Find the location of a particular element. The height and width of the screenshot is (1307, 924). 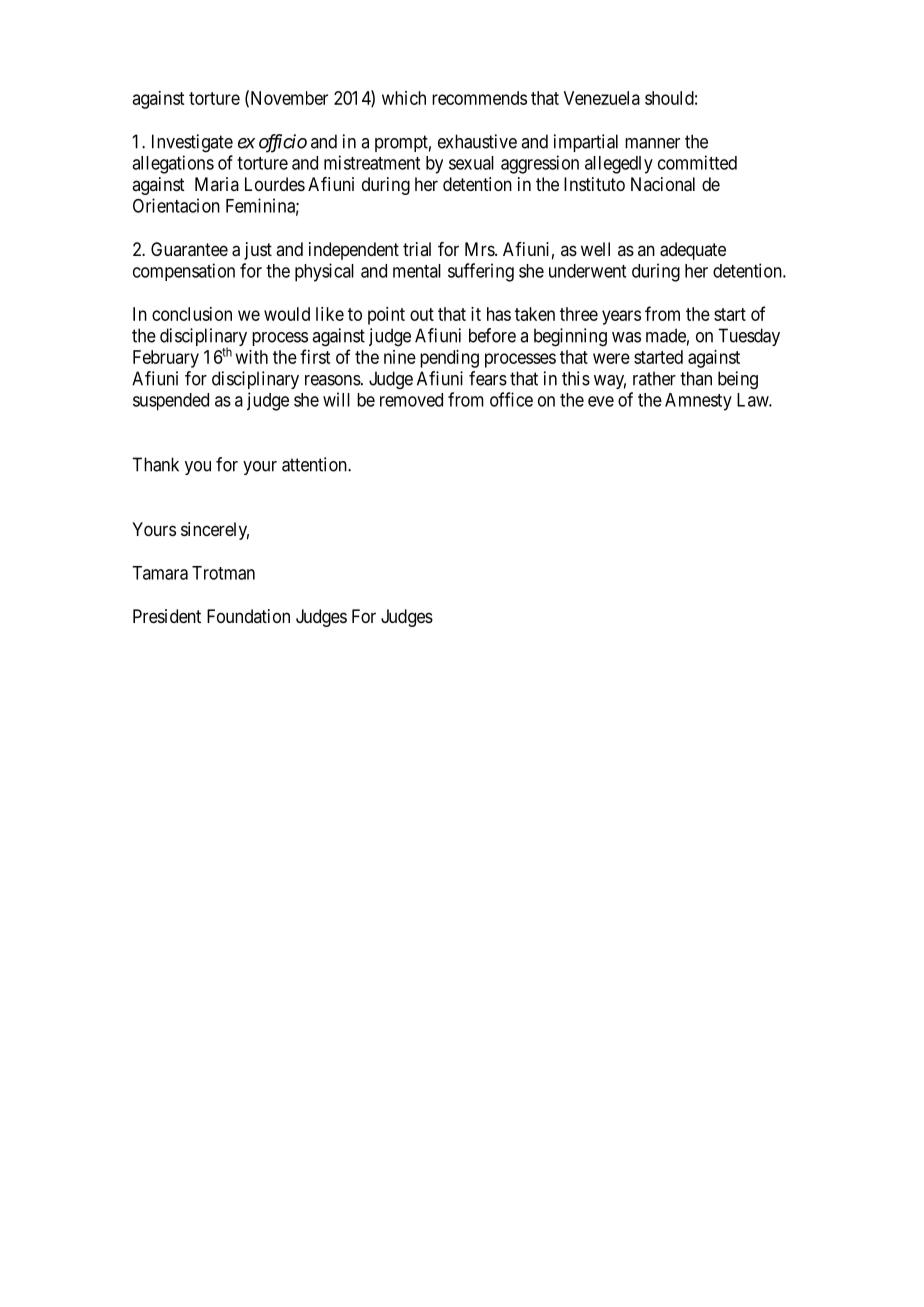

Amnesty is located at coordinates (698, 402).
